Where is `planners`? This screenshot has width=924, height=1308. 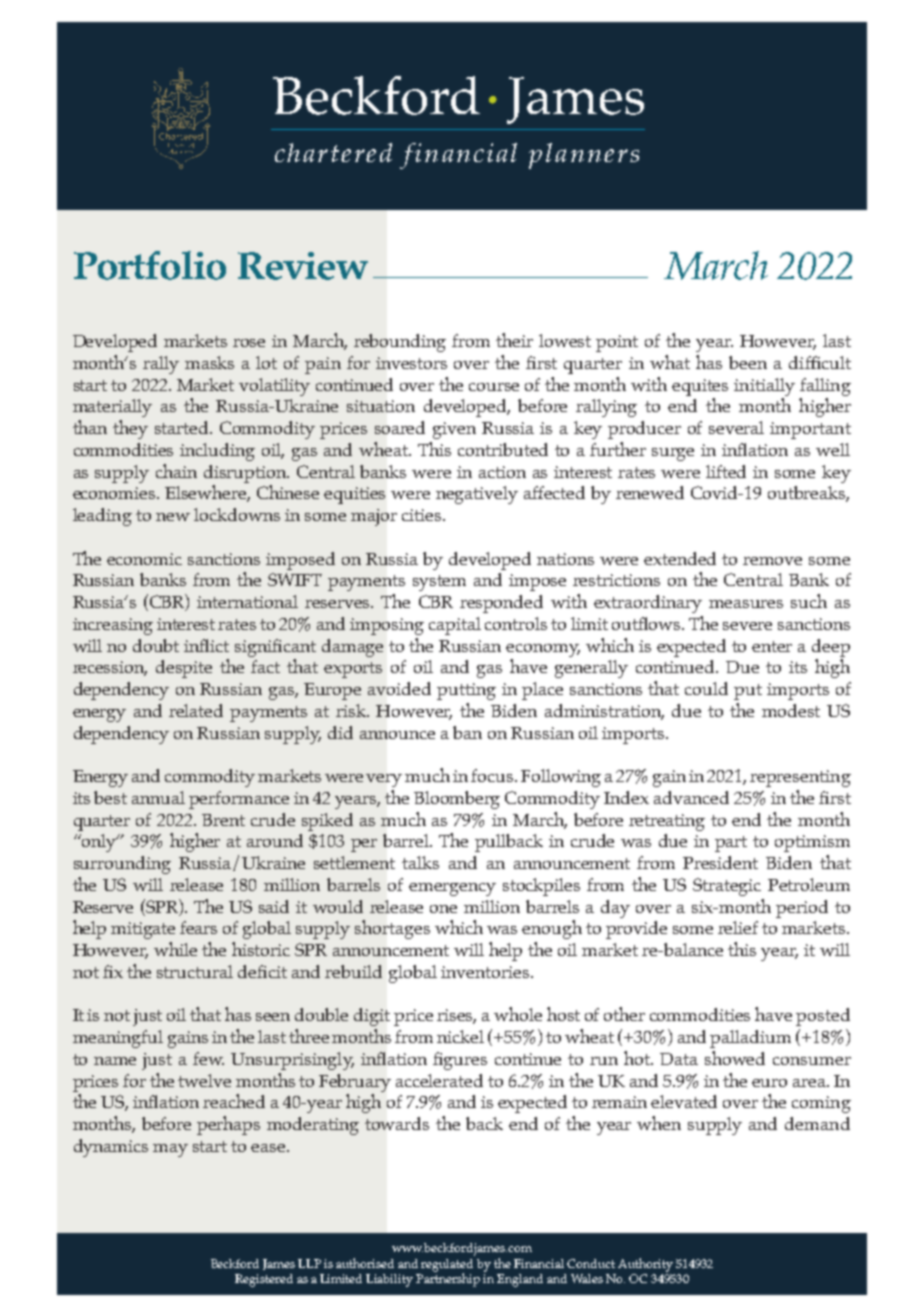 planners is located at coordinates (584, 156).
